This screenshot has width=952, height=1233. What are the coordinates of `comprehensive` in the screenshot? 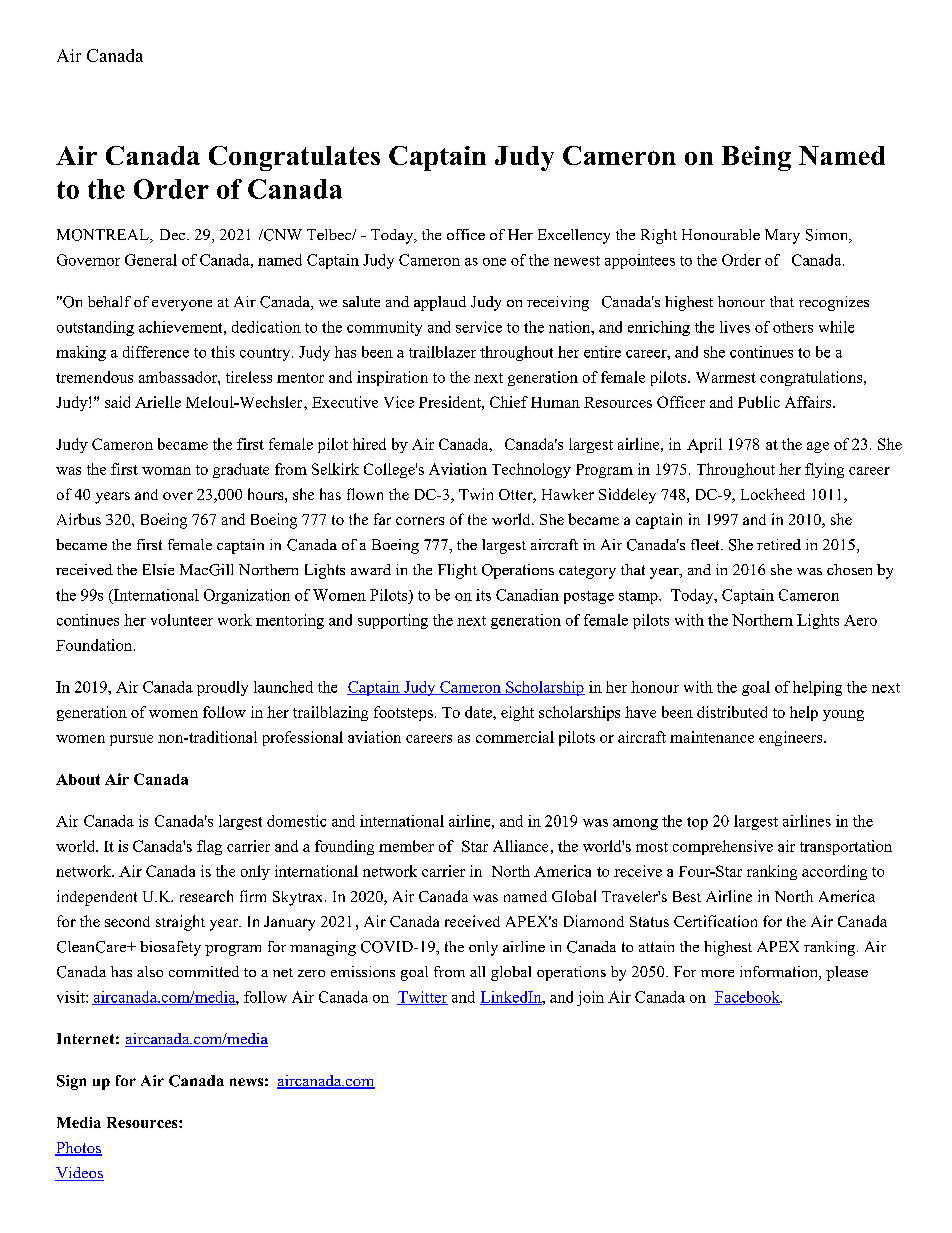 It's located at (723, 847).
